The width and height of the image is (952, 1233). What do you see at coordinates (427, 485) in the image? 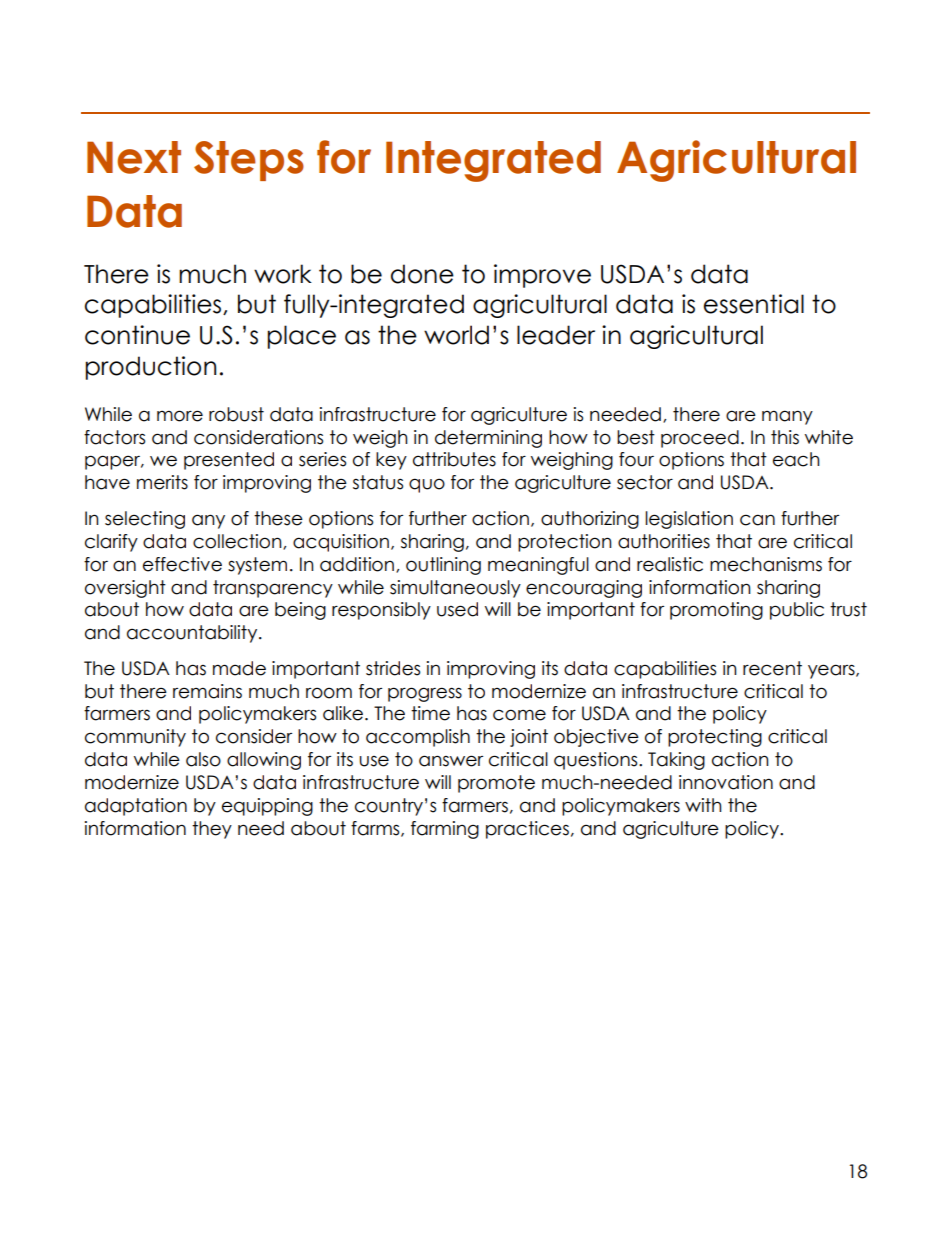
I see `quo` at bounding box center [427, 485].
